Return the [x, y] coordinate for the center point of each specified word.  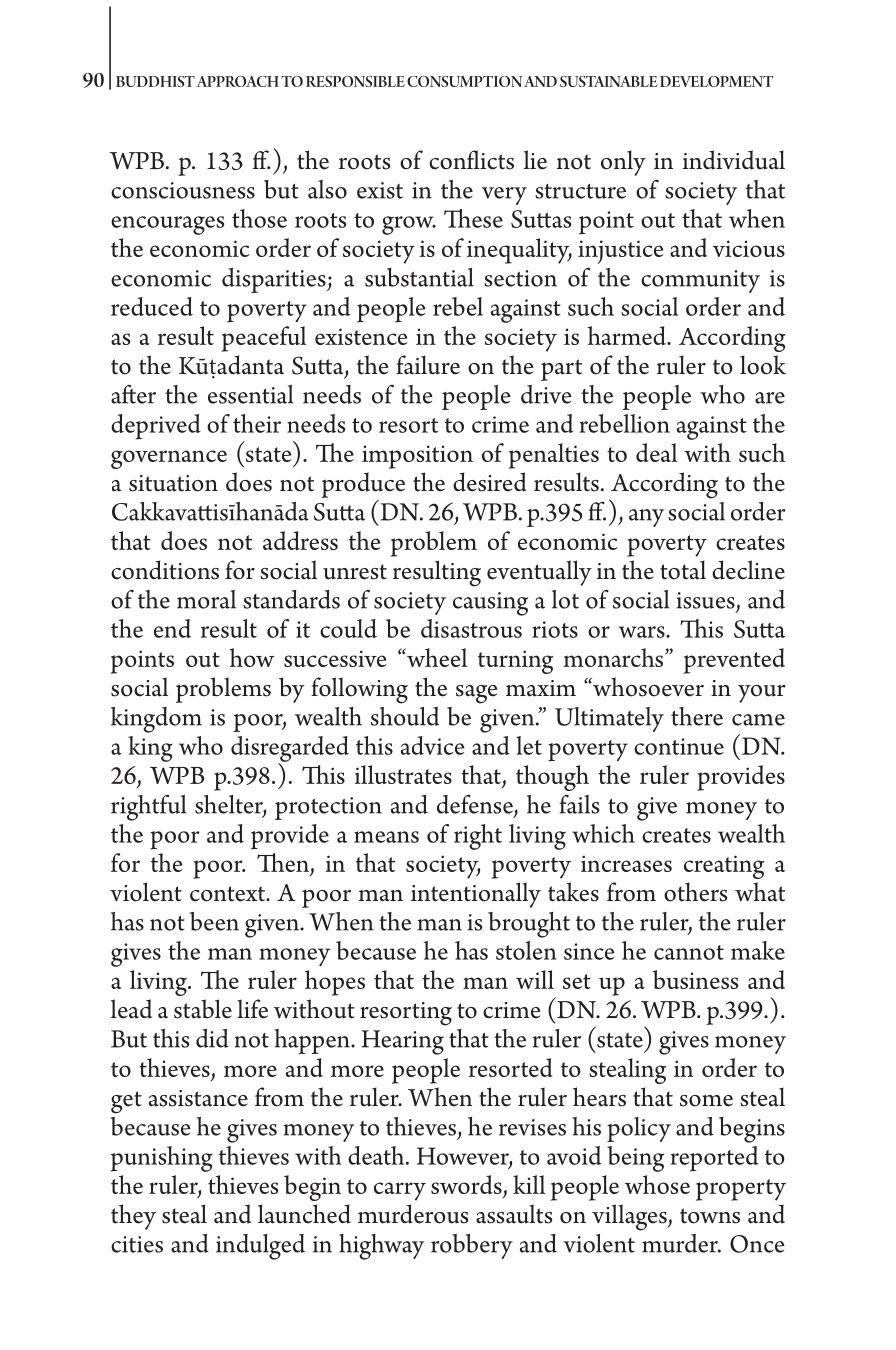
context [229, 894]
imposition [417, 457]
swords [467, 1186]
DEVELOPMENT [716, 81]
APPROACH [238, 81]
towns [710, 1216]
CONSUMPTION [464, 81]
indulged [260, 1247]
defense [476, 805]
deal [656, 452]
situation [173, 483]
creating [724, 867]
